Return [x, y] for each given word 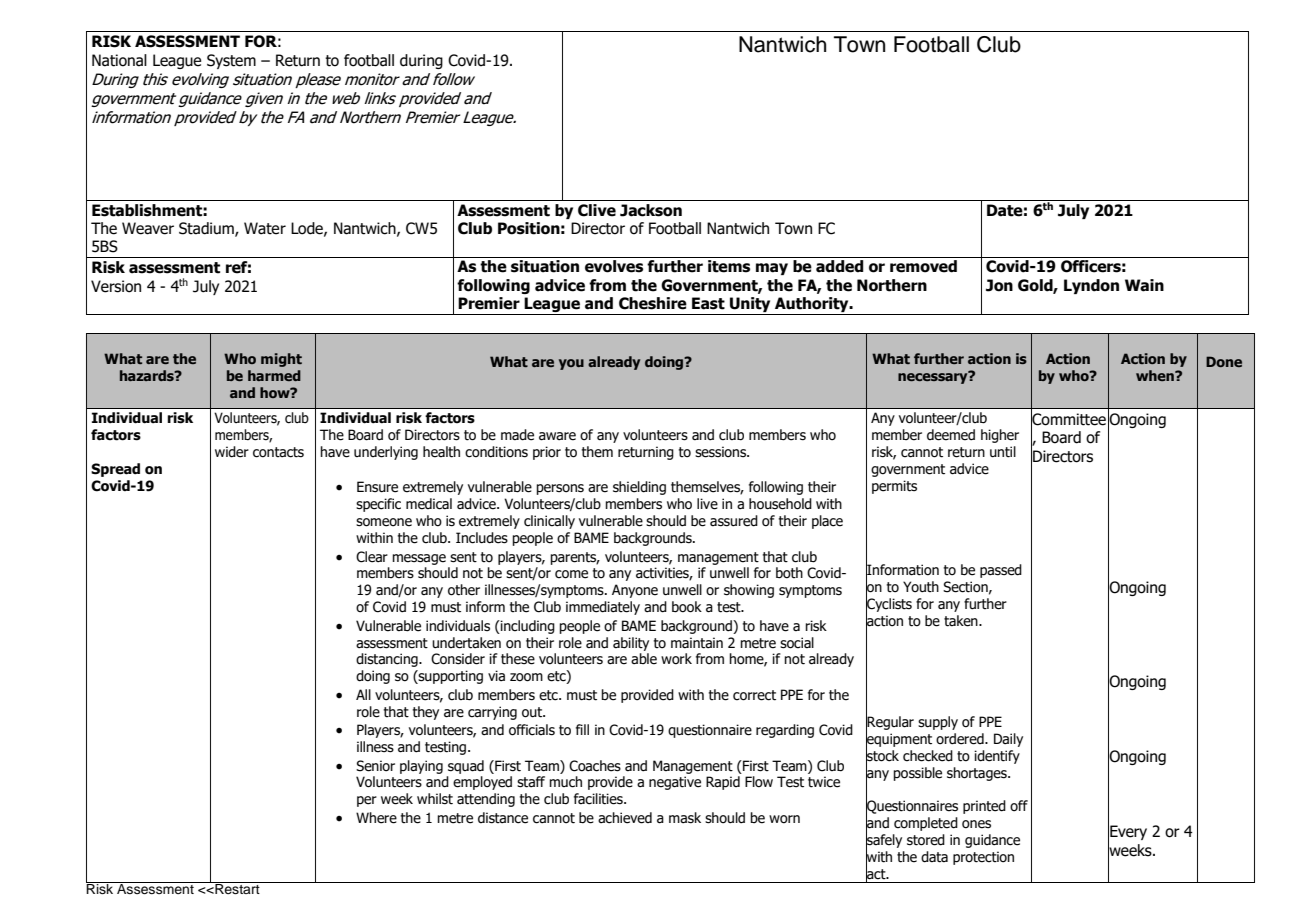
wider [232, 452]
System [231, 61]
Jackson [651, 210]
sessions [721, 452]
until [1003, 452]
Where [376, 818]
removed [923, 266]
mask [685, 818]
